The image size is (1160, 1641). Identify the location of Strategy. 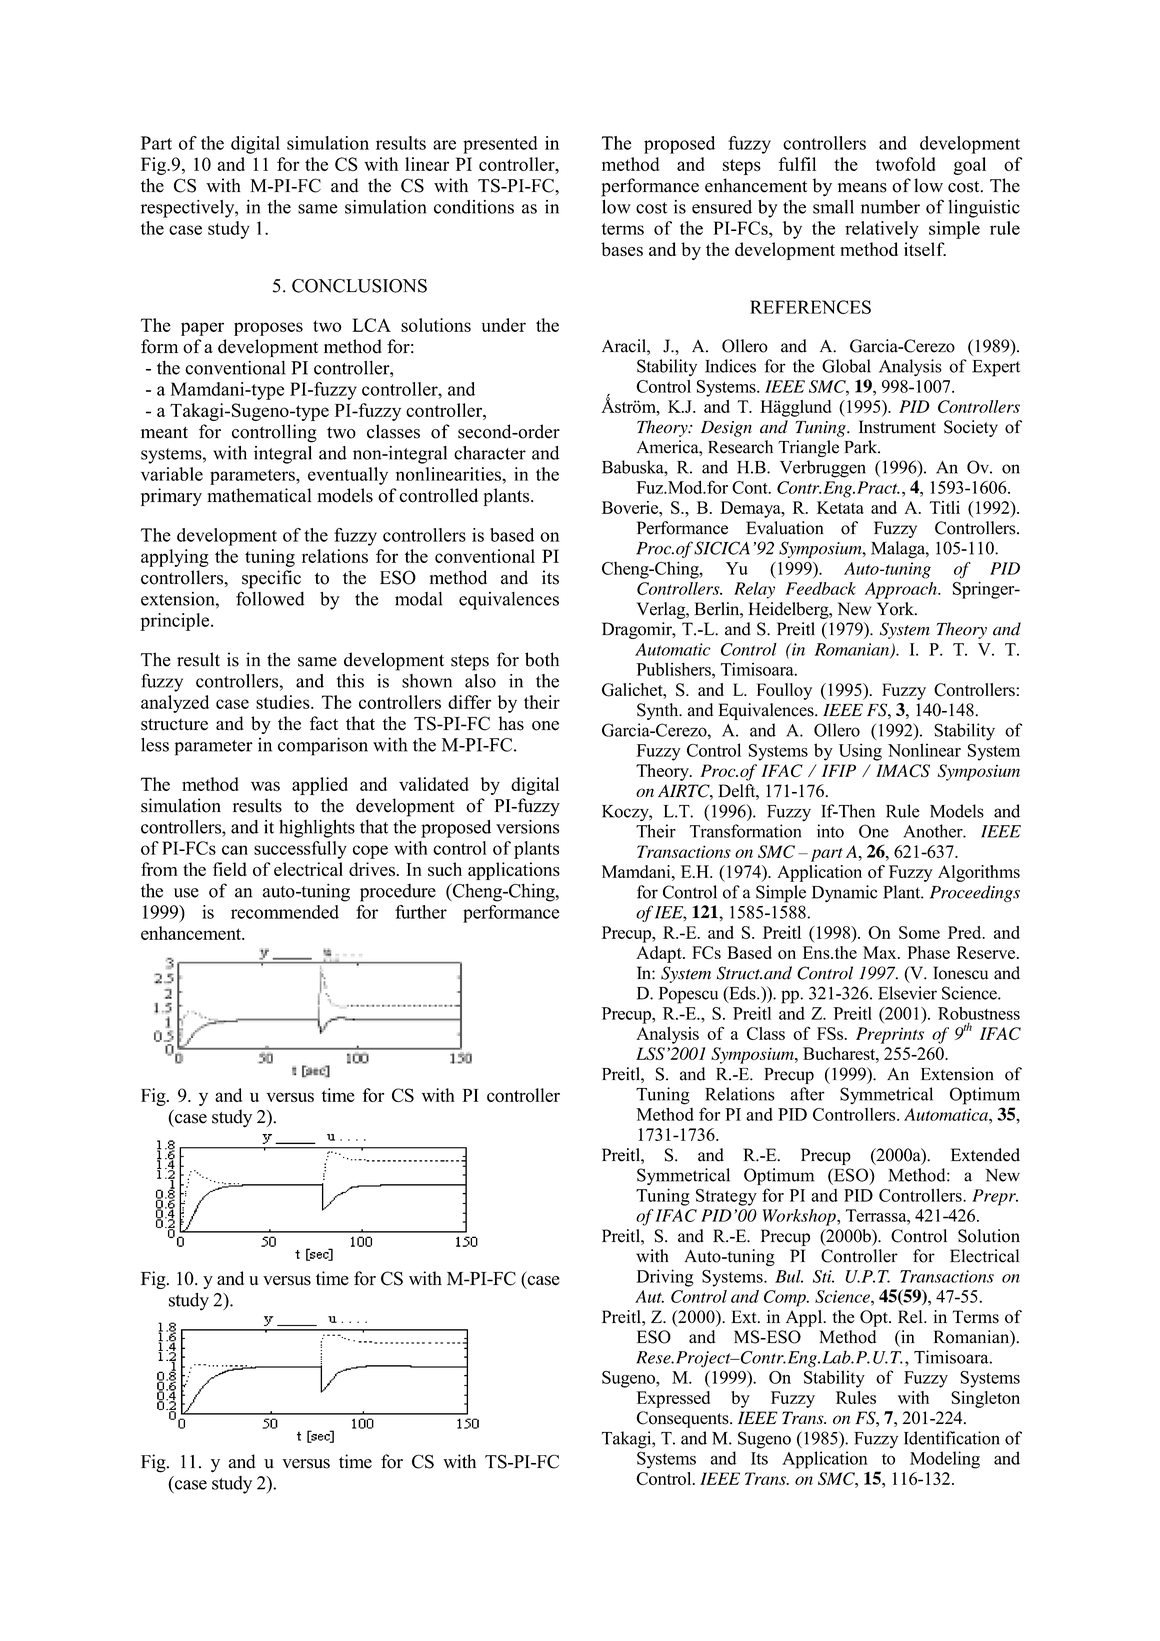
(726, 1197).
